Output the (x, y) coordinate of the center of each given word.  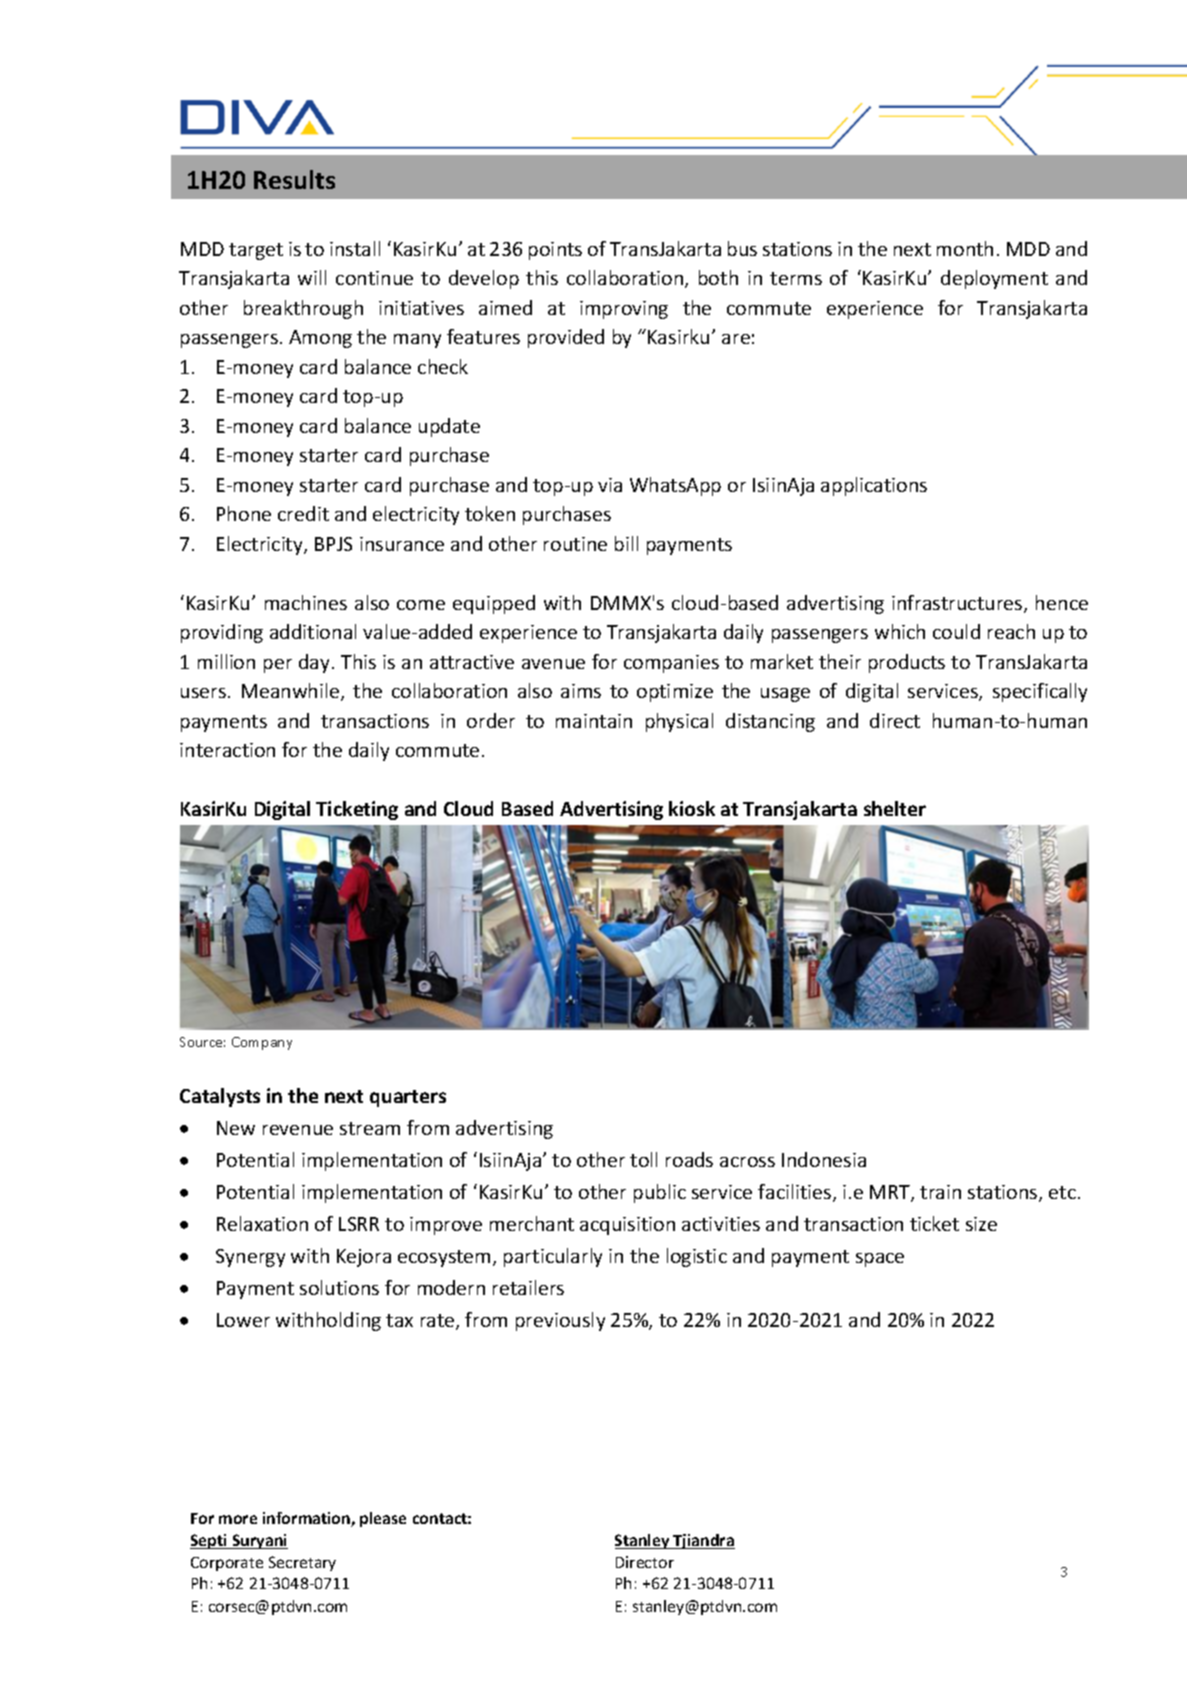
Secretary (302, 1563)
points (555, 251)
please (383, 1519)
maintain (594, 721)
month (965, 248)
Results (294, 179)
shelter (895, 808)
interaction (227, 750)
